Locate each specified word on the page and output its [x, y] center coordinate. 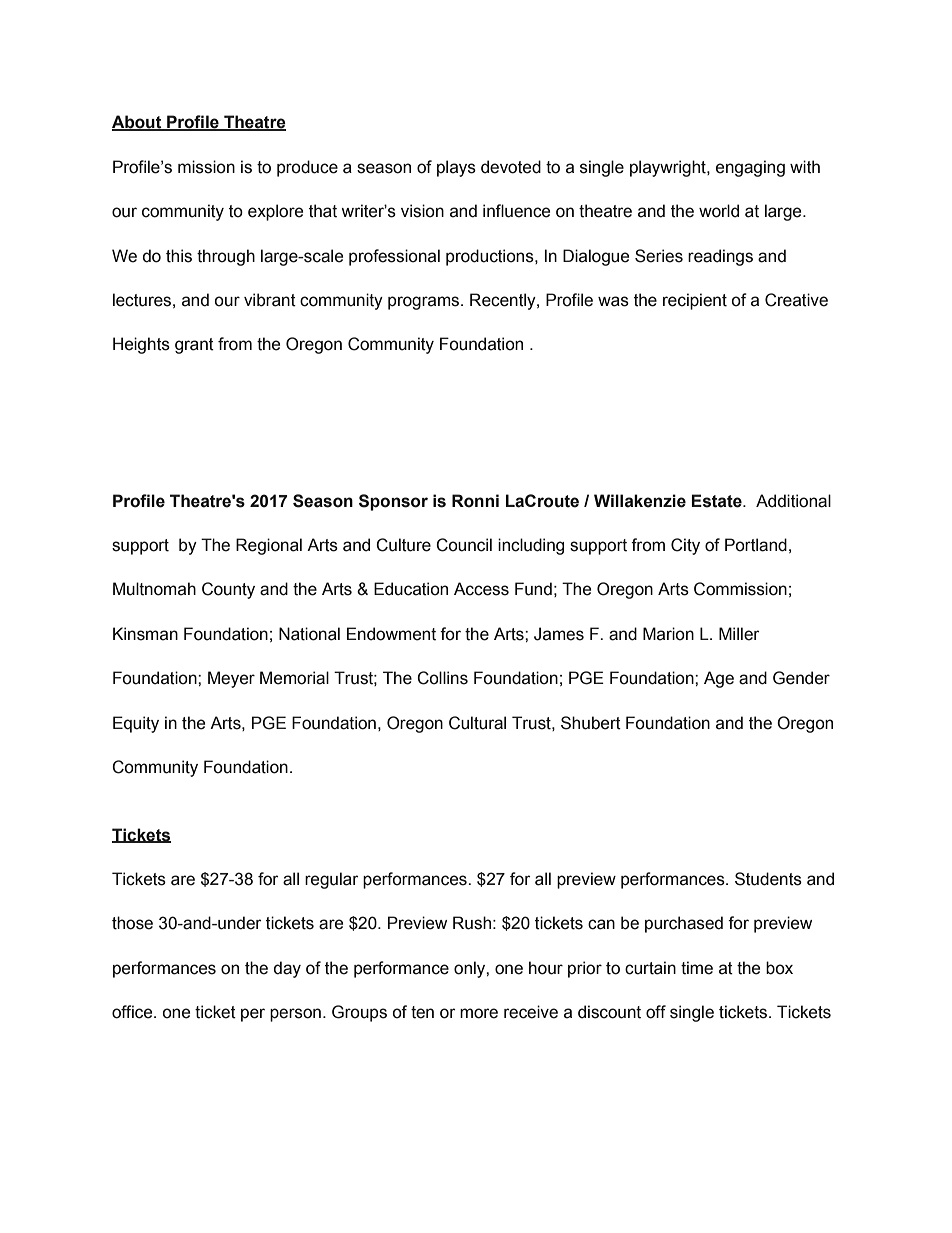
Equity [136, 724]
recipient [695, 301]
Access [481, 589]
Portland [756, 545]
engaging [750, 168]
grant [194, 346]
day [287, 969]
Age [719, 679]
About [138, 123]
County [228, 590]
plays [456, 168]
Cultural [477, 723]
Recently [504, 301]
